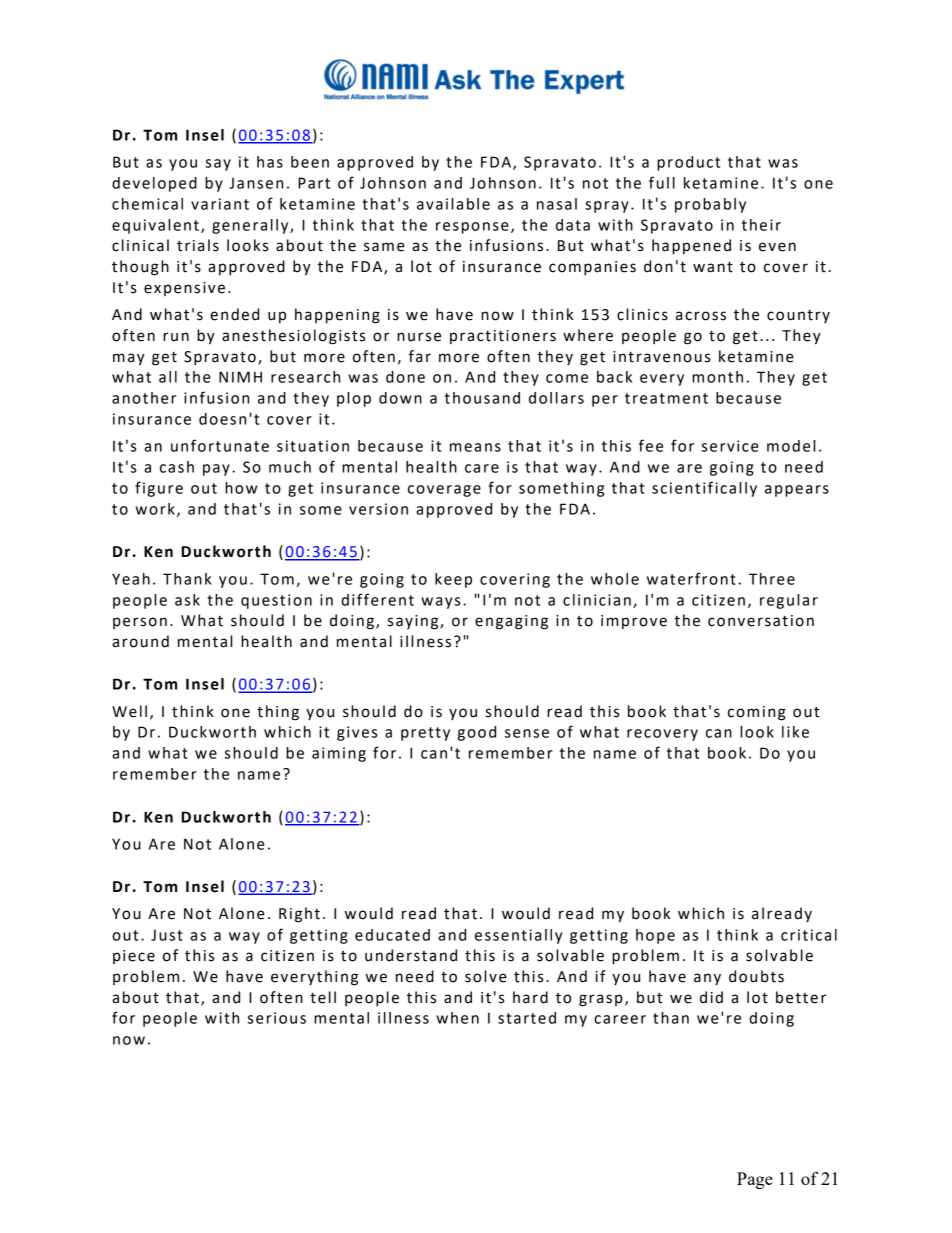 The image size is (952, 1233). Describe the element at coordinates (220, 204) in the page. I see `variant` at that location.
